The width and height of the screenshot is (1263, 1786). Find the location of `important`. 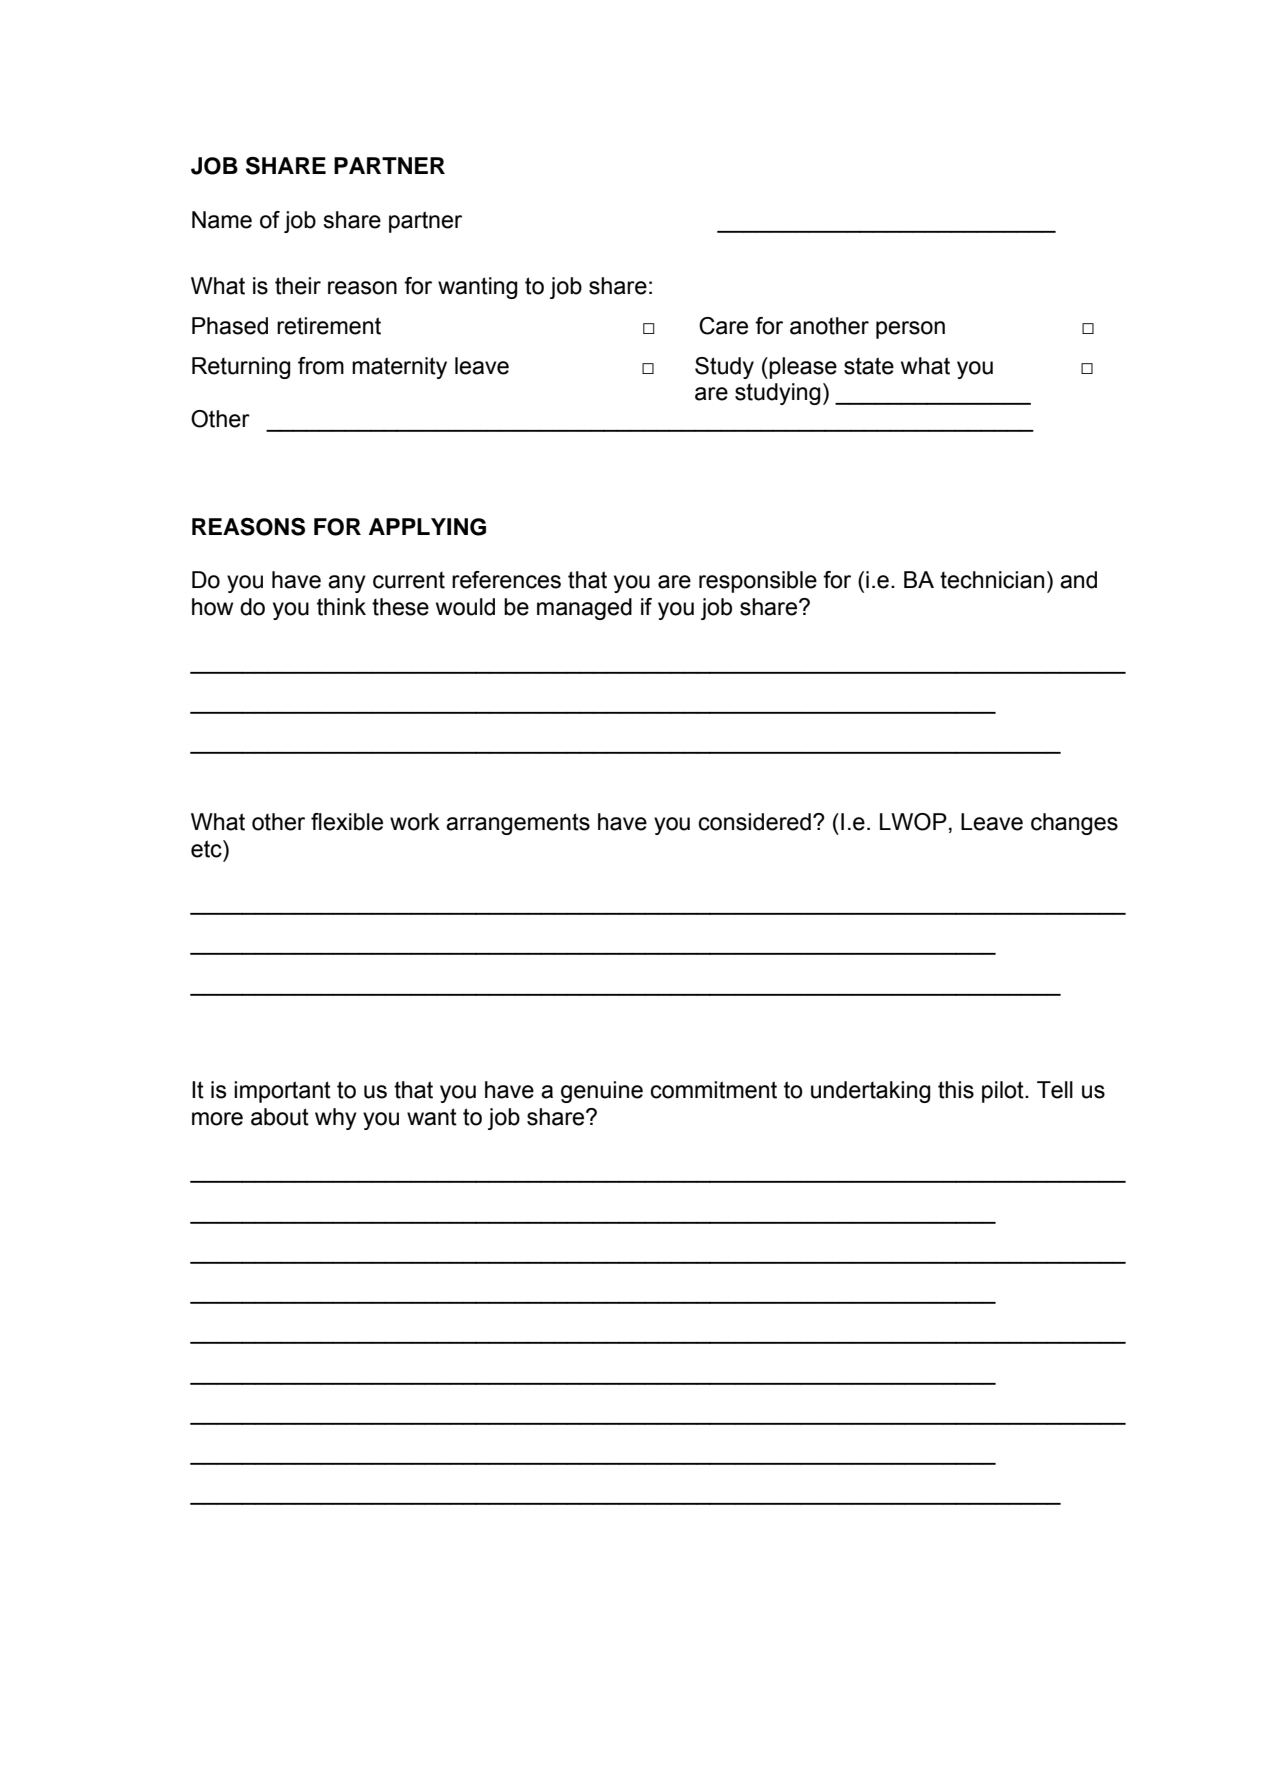

important is located at coordinates (282, 1092).
